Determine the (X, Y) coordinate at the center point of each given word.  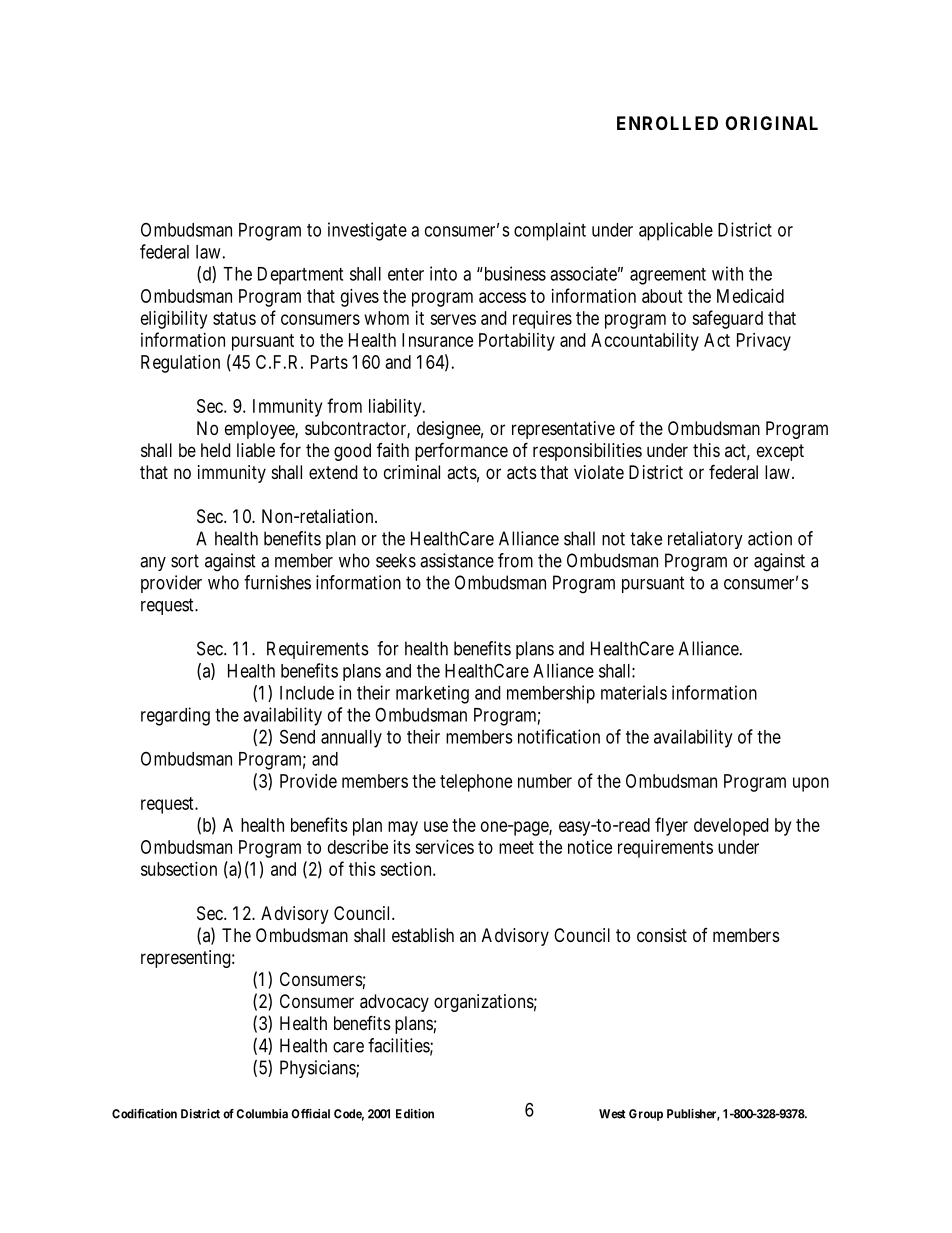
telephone (476, 783)
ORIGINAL (772, 123)
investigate (367, 231)
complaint (550, 231)
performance (461, 451)
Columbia (262, 1114)
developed (731, 827)
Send (297, 736)
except (780, 452)
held (215, 450)
